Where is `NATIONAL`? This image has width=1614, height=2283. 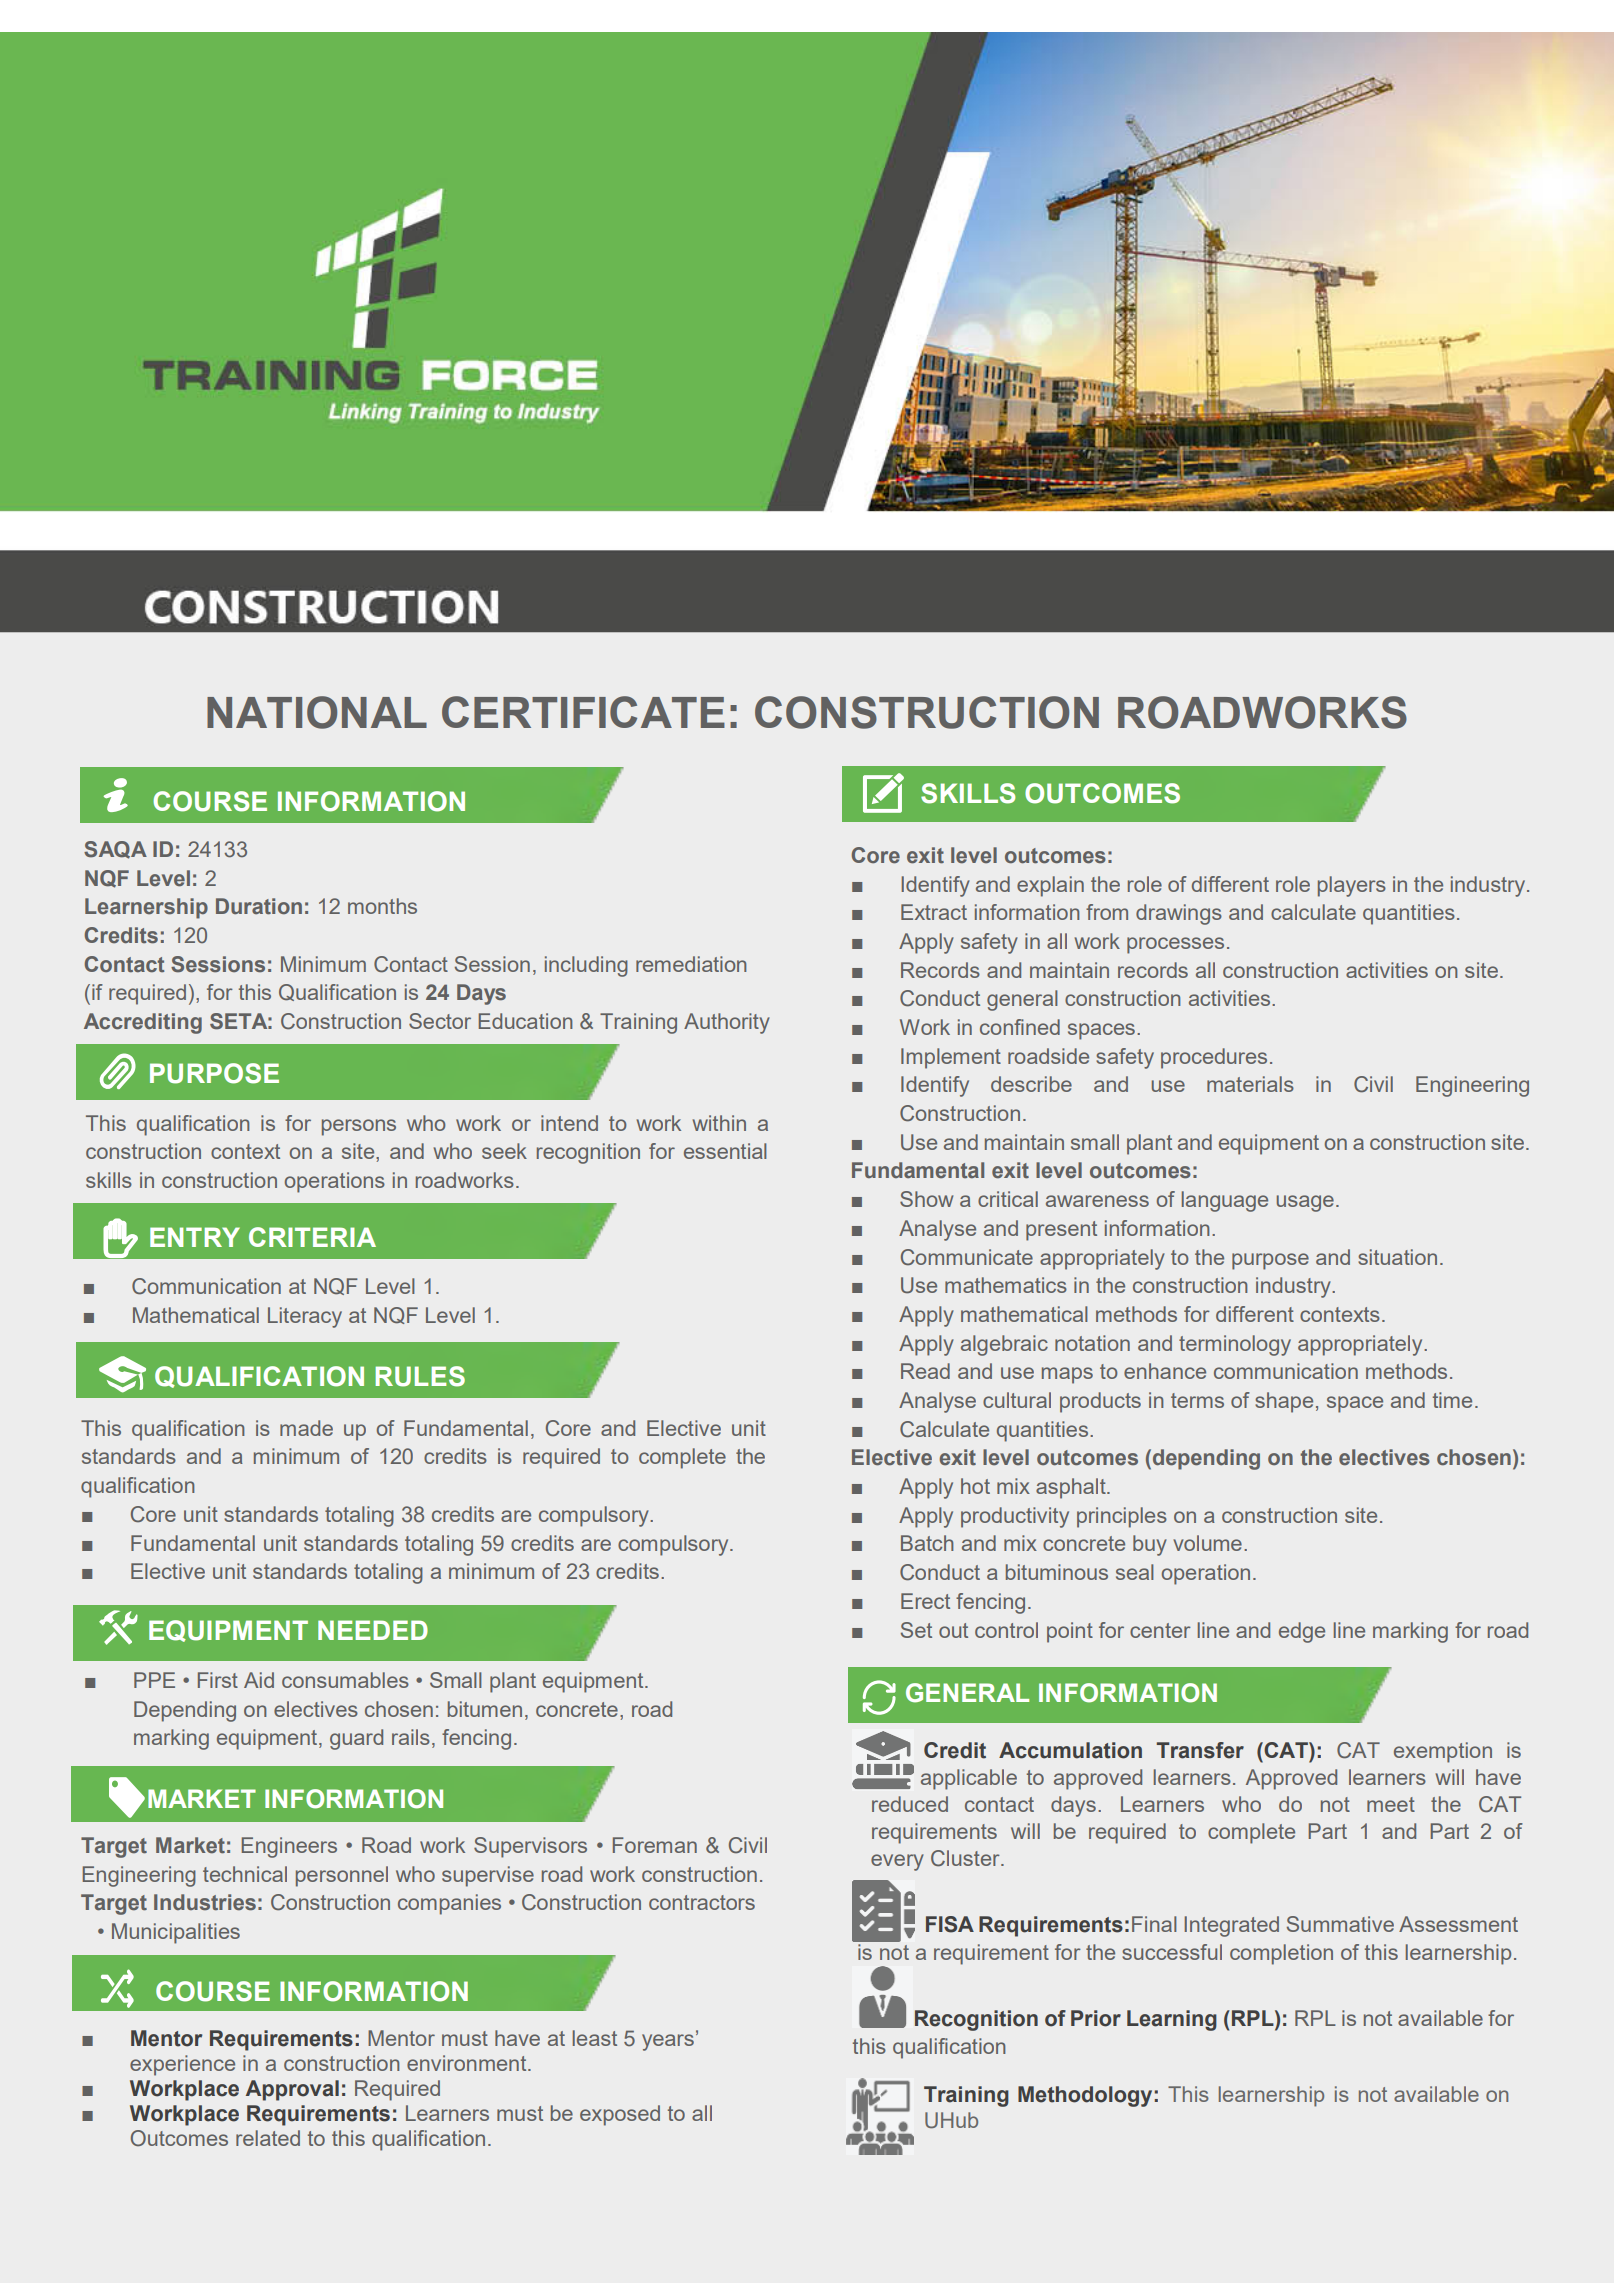 NATIONAL is located at coordinates (317, 712).
